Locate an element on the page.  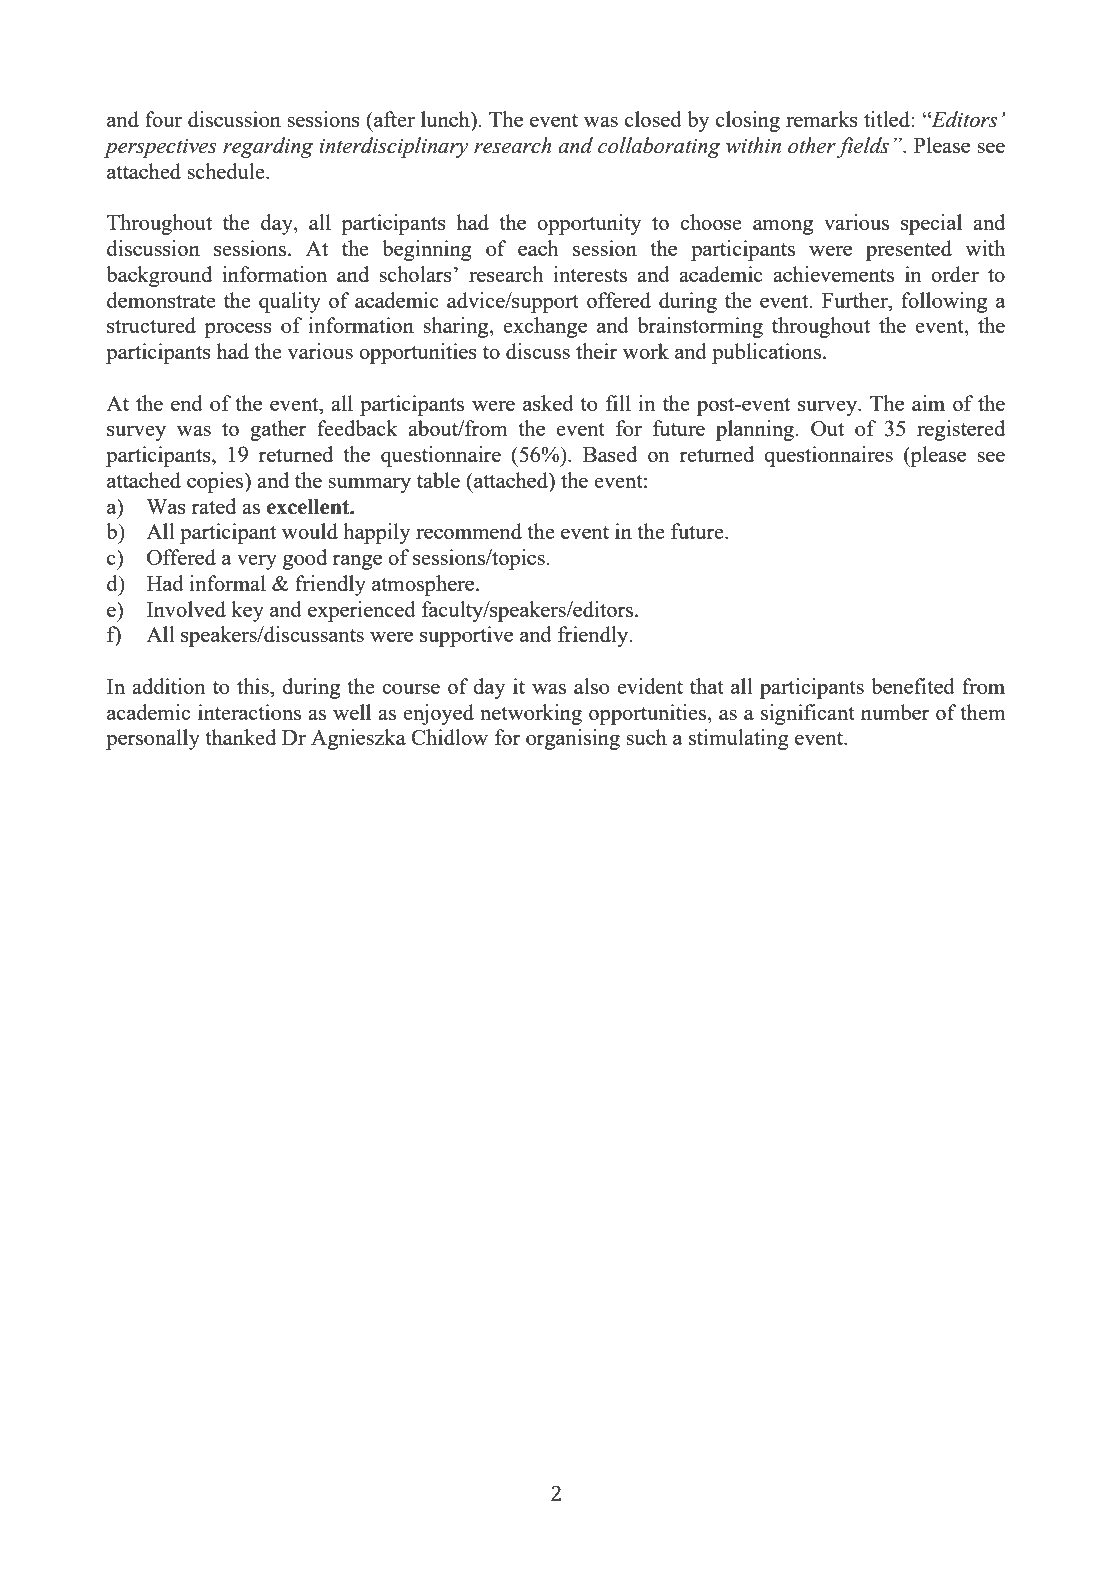
other is located at coordinates (813, 146).
